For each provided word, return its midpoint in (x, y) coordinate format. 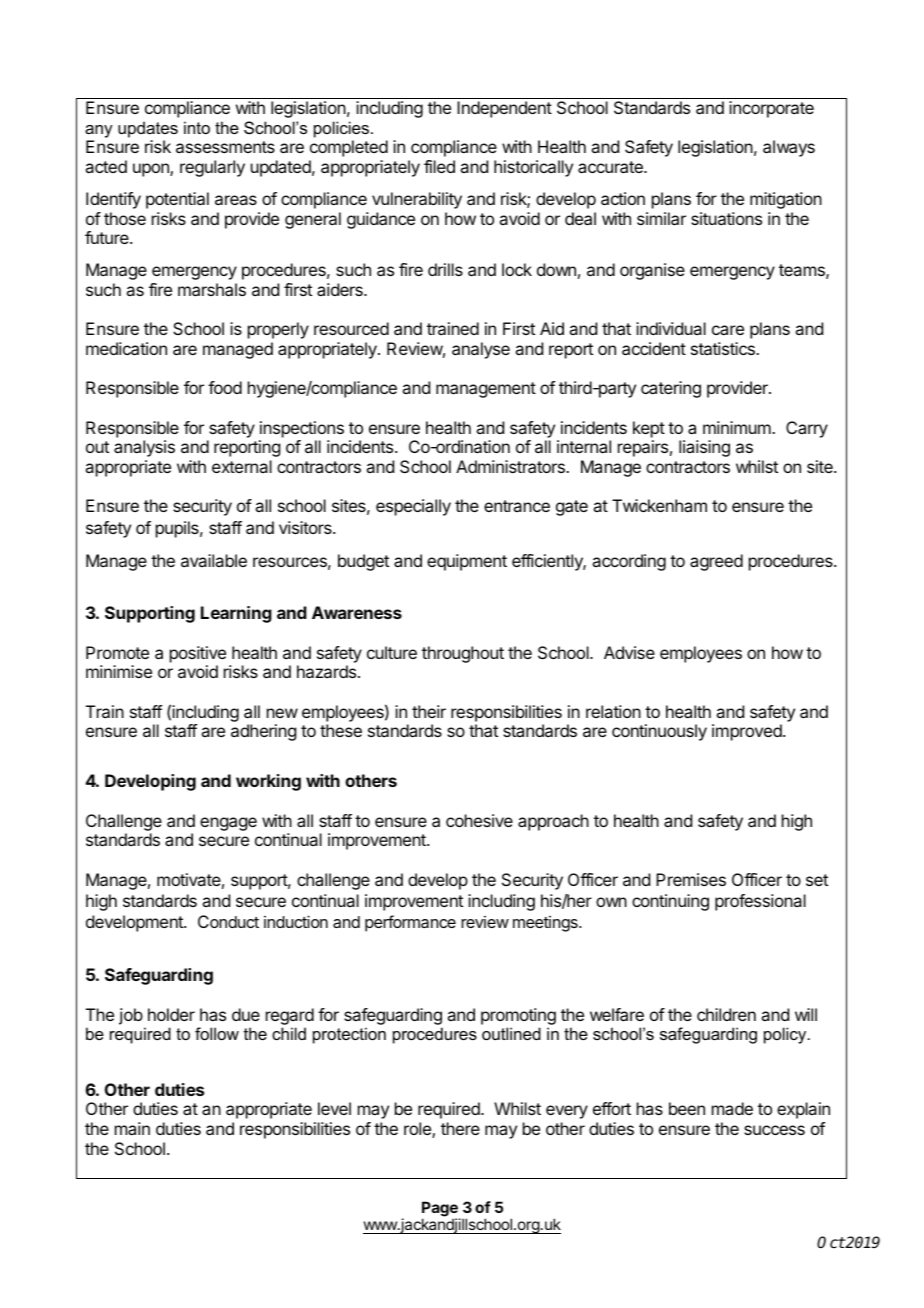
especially (413, 507)
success (774, 1130)
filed (439, 166)
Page (441, 1210)
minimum (738, 427)
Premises (691, 879)
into (197, 127)
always (789, 148)
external (242, 466)
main (132, 1128)
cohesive (479, 820)
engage (228, 824)
